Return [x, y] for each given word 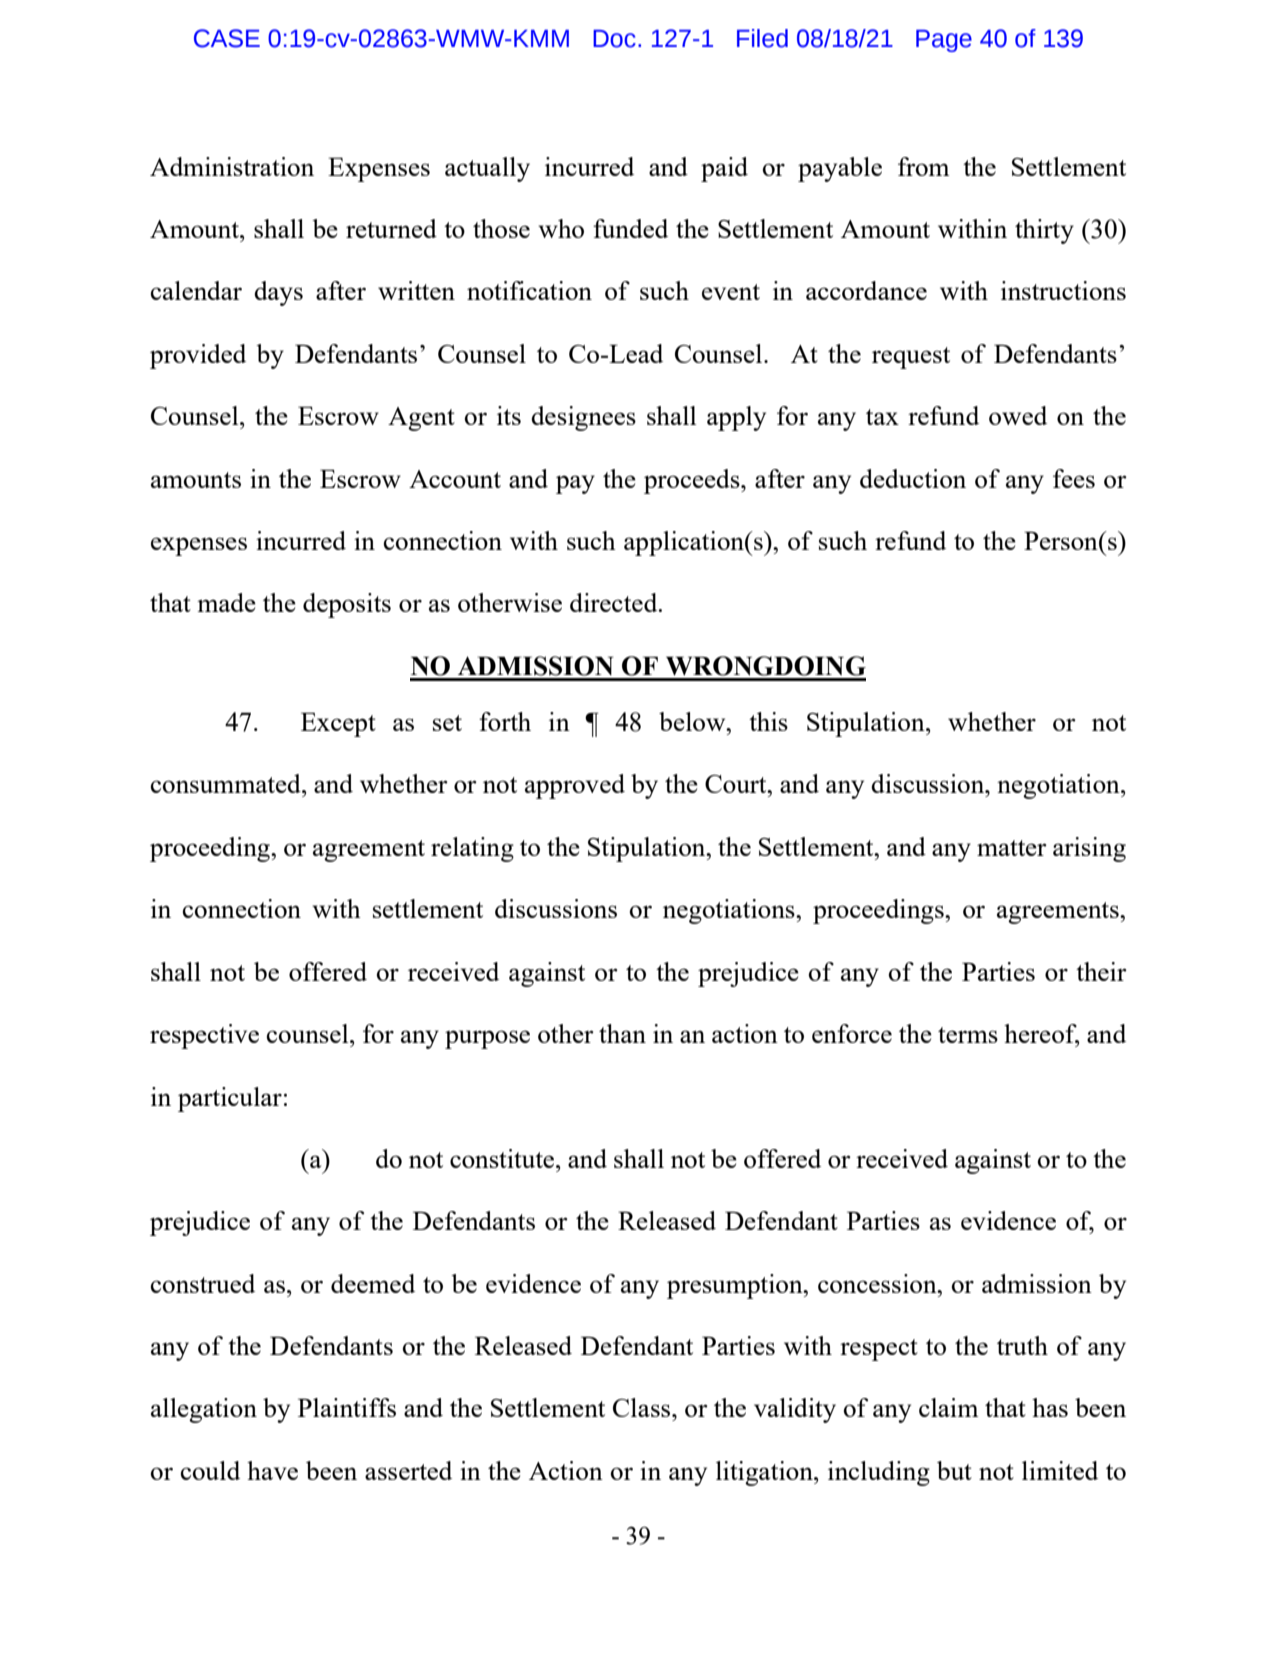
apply [736, 418]
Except [338, 724]
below [693, 721]
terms [968, 1035]
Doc [614, 39]
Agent [421, 419]
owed [1018, 415]
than [622, 1033]
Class [643, 1407]
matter [1012, 848]
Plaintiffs [347, 1407]
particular [230, 1099]
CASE [227, 38]
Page [944, 41]
